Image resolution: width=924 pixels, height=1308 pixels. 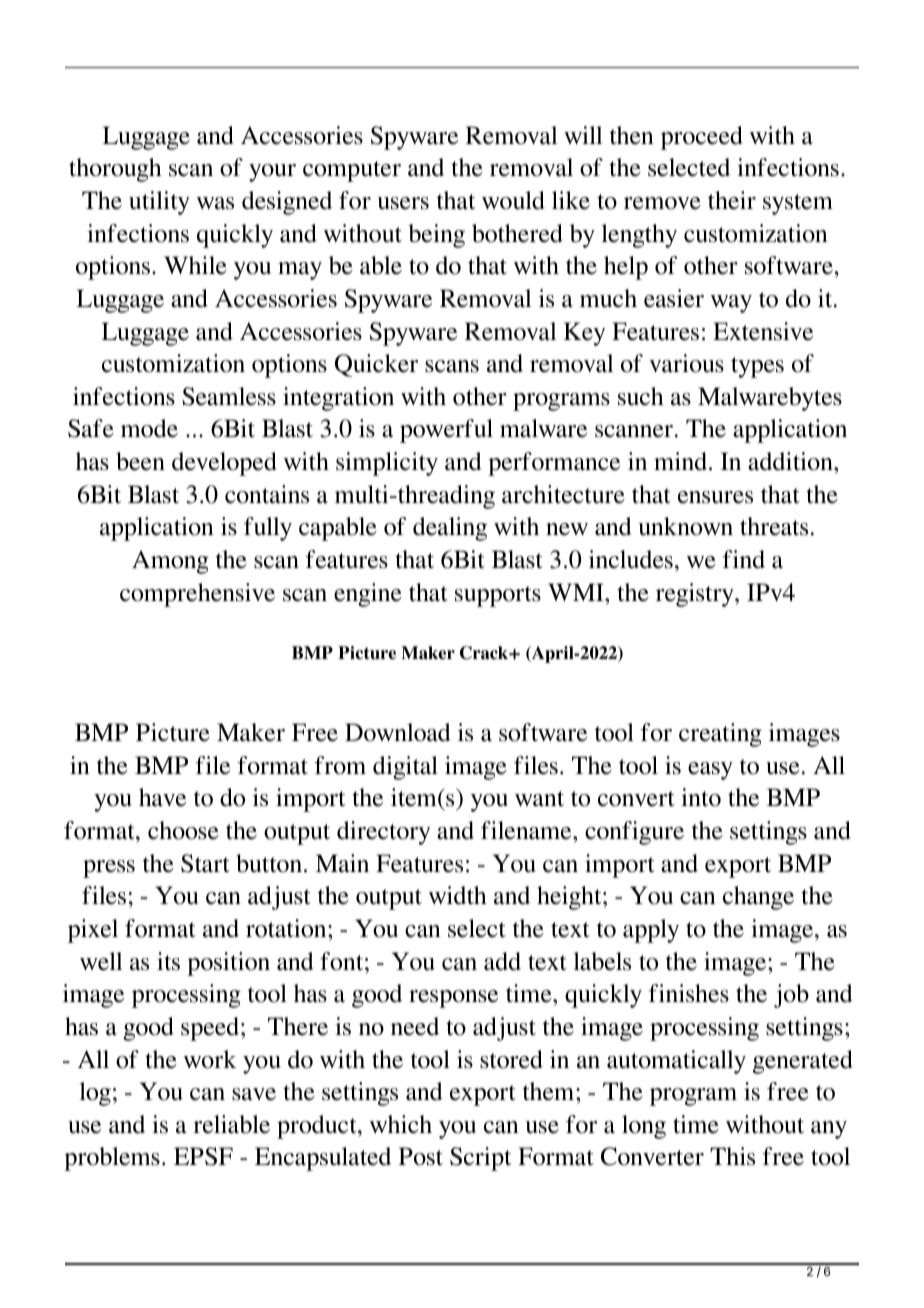 I want to click on have, so click(x=162, y=797).
